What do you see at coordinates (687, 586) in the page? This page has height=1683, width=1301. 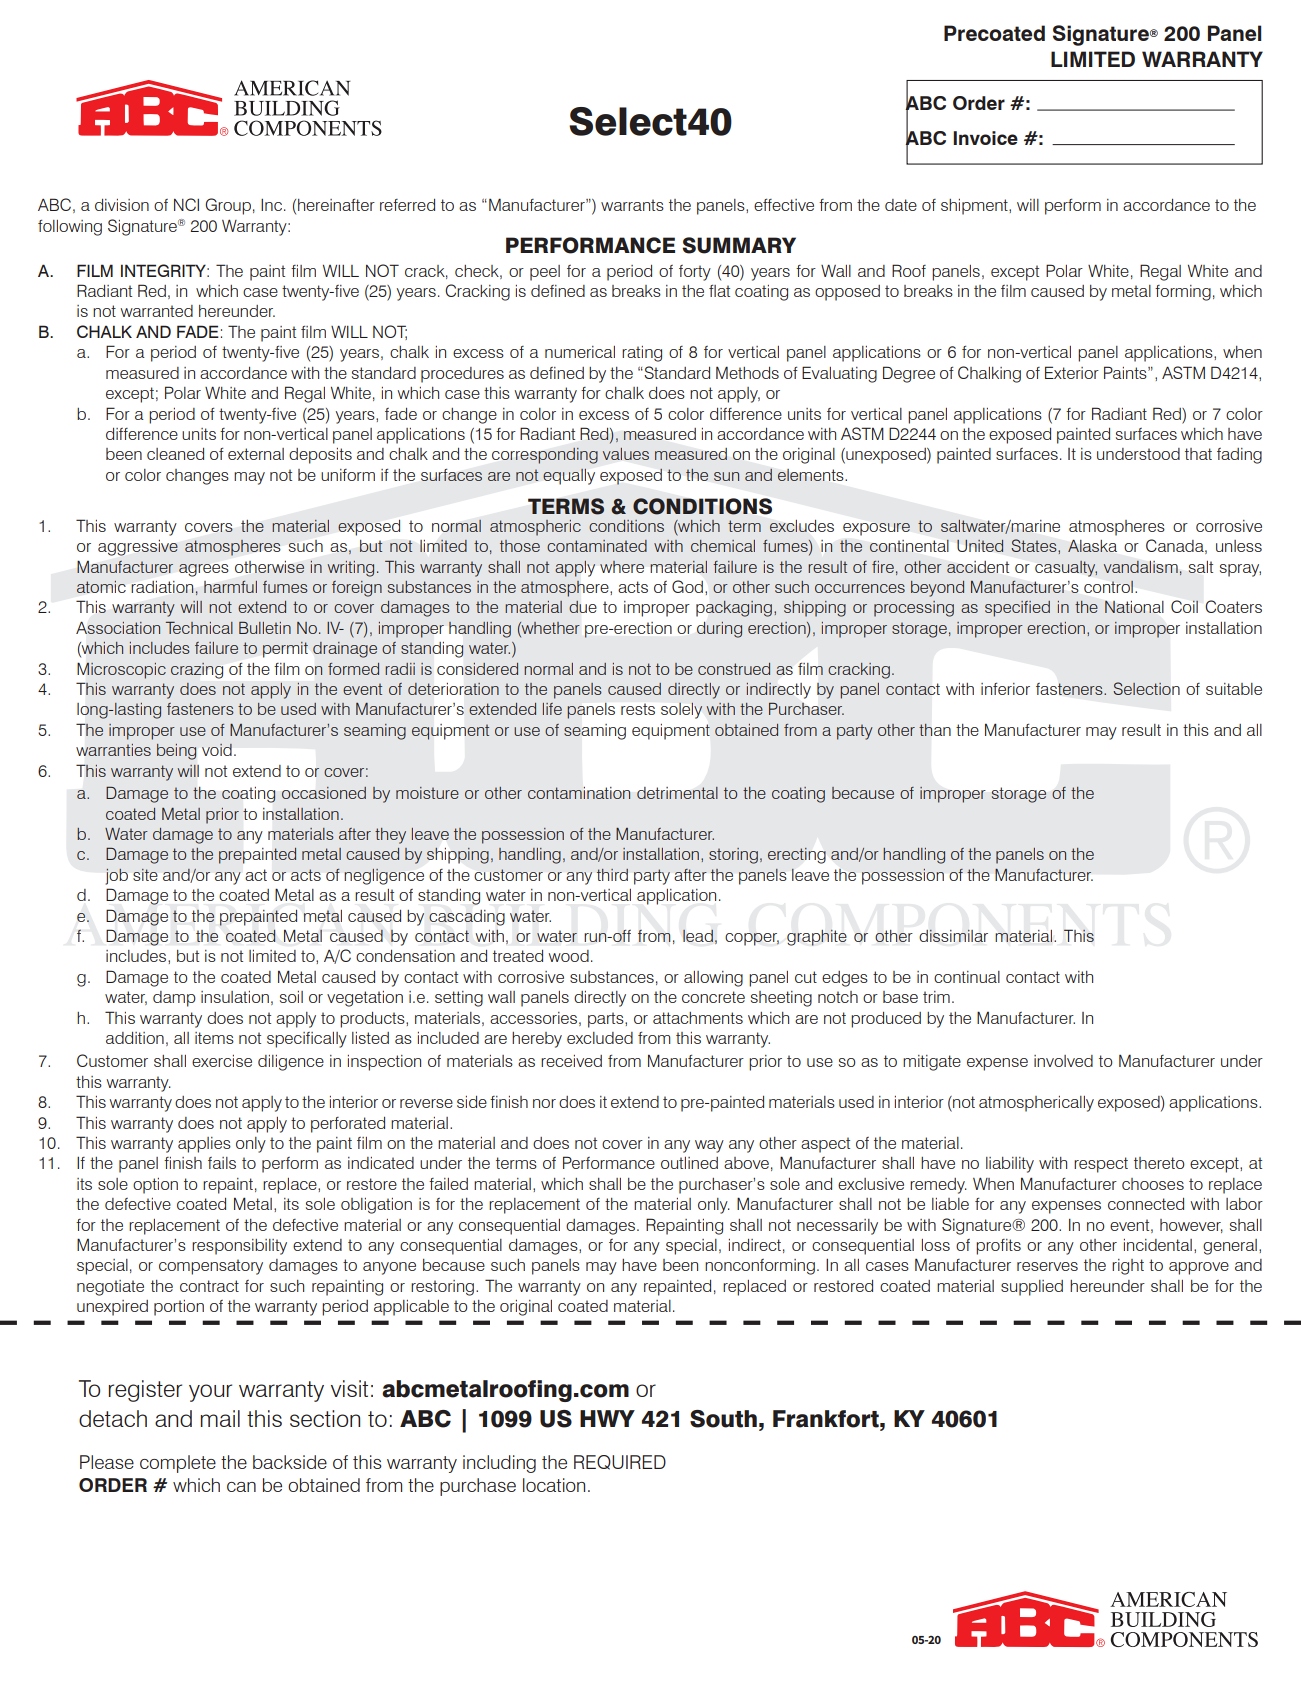 I see `God` at bounding box center [687, 586].
